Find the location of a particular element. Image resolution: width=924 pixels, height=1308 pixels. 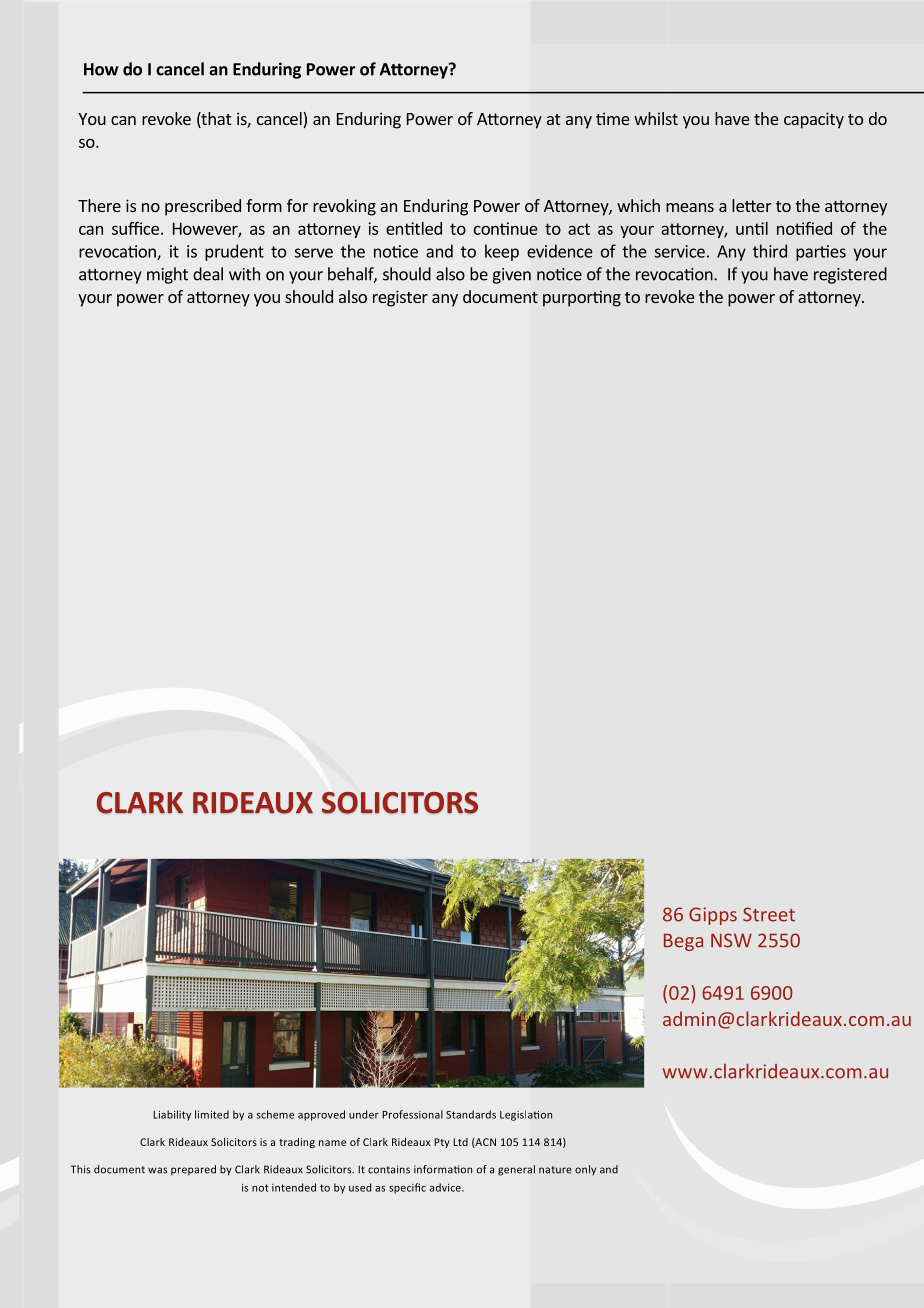

limited is located at coordinates (212, 1114).
